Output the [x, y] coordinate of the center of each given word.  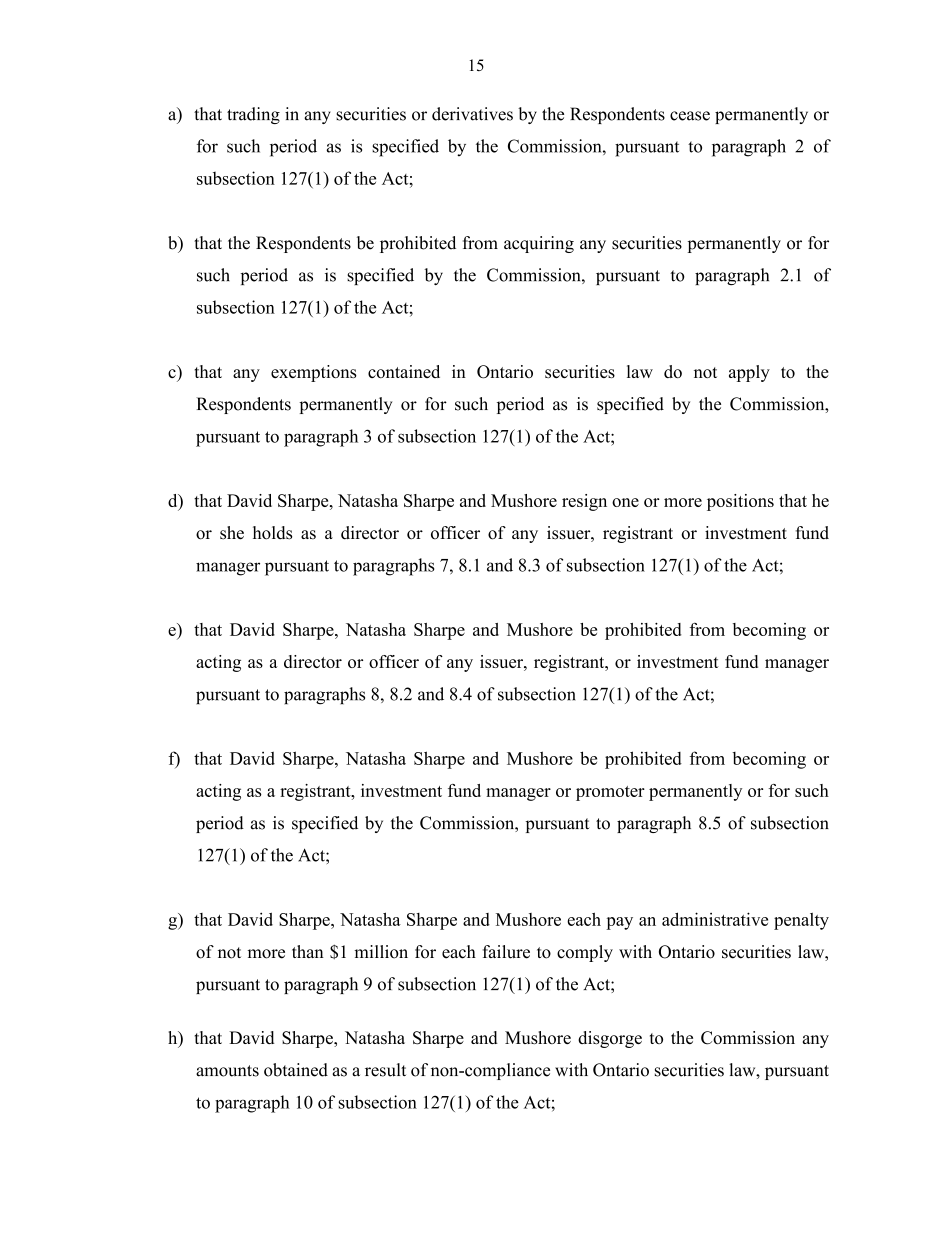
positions [740, 502]
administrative [715, 919]
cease [690, 116]
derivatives [472, 114]
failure [506, 952]
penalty [801, 921]
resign [584, 502]
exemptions [314, 373]
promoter [610, 793]
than [308, 951]
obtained [296, 1070]
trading [253, 115]
